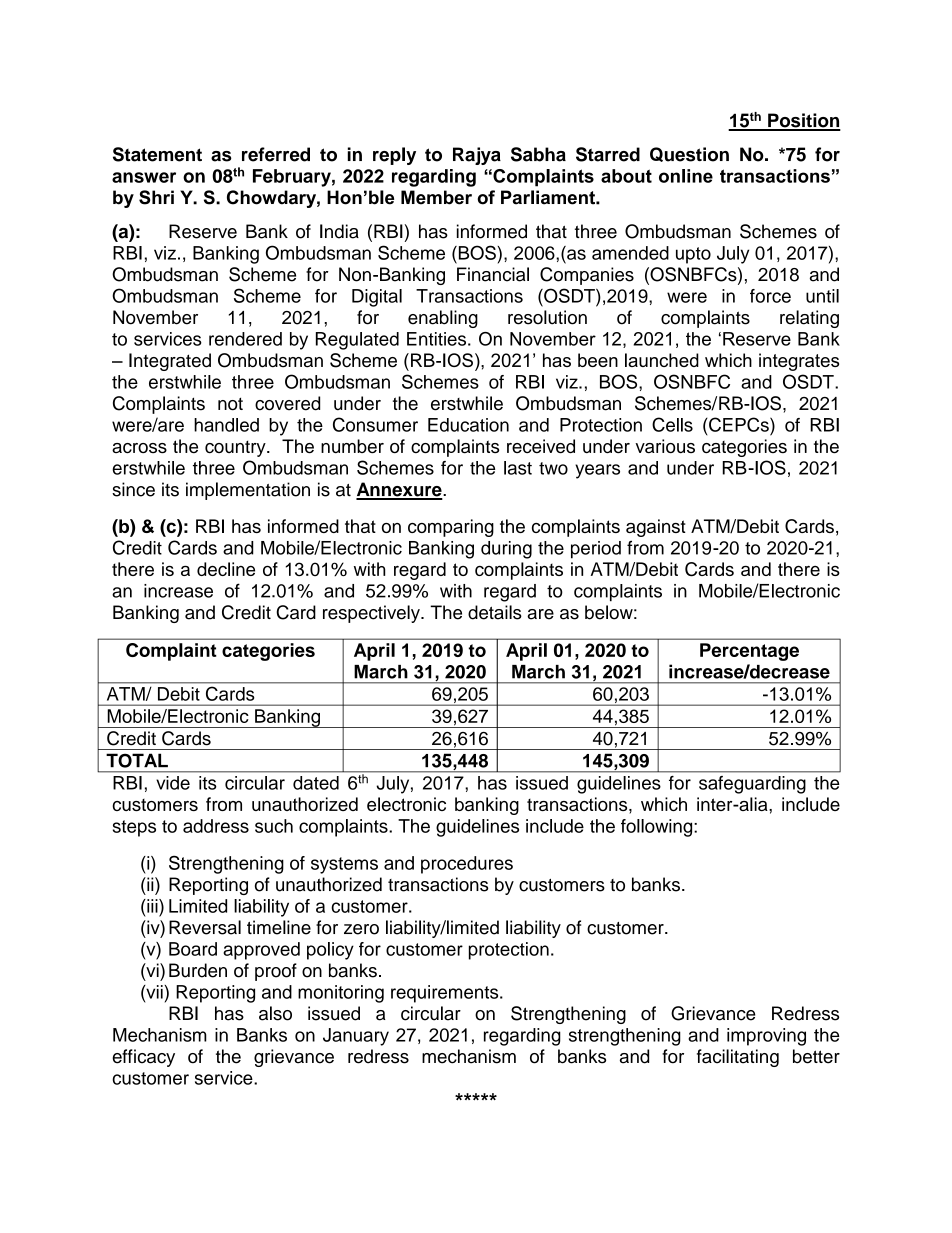  What do you see at coordinates (216, 826) in the screenshot?
I see `address` at bounding box center [216, 826].
